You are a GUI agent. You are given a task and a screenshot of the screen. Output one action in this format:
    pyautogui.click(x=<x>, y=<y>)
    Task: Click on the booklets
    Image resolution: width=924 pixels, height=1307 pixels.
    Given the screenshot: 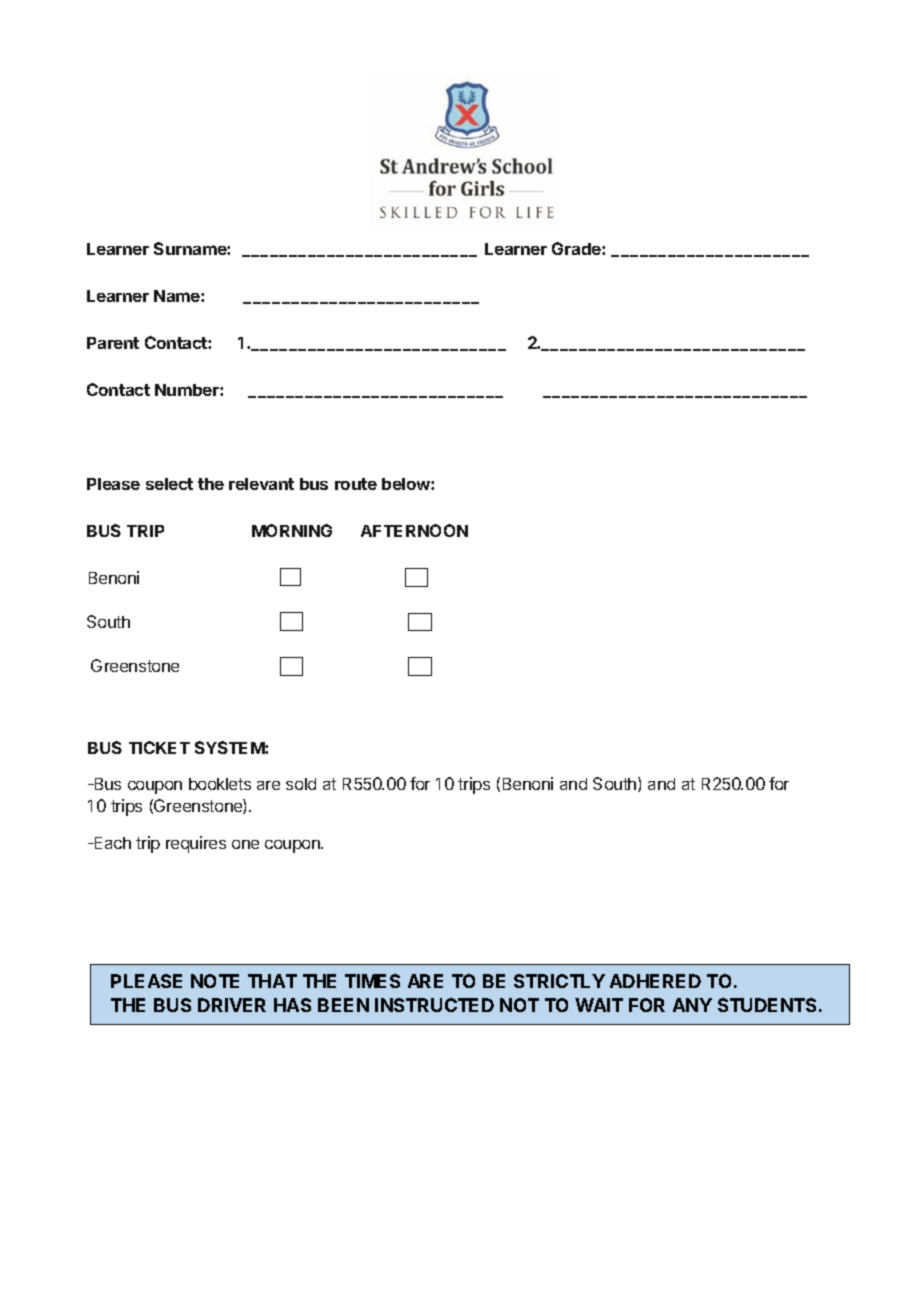 What is the action you would take?
    pyautogui.click(x=220, y=784)
